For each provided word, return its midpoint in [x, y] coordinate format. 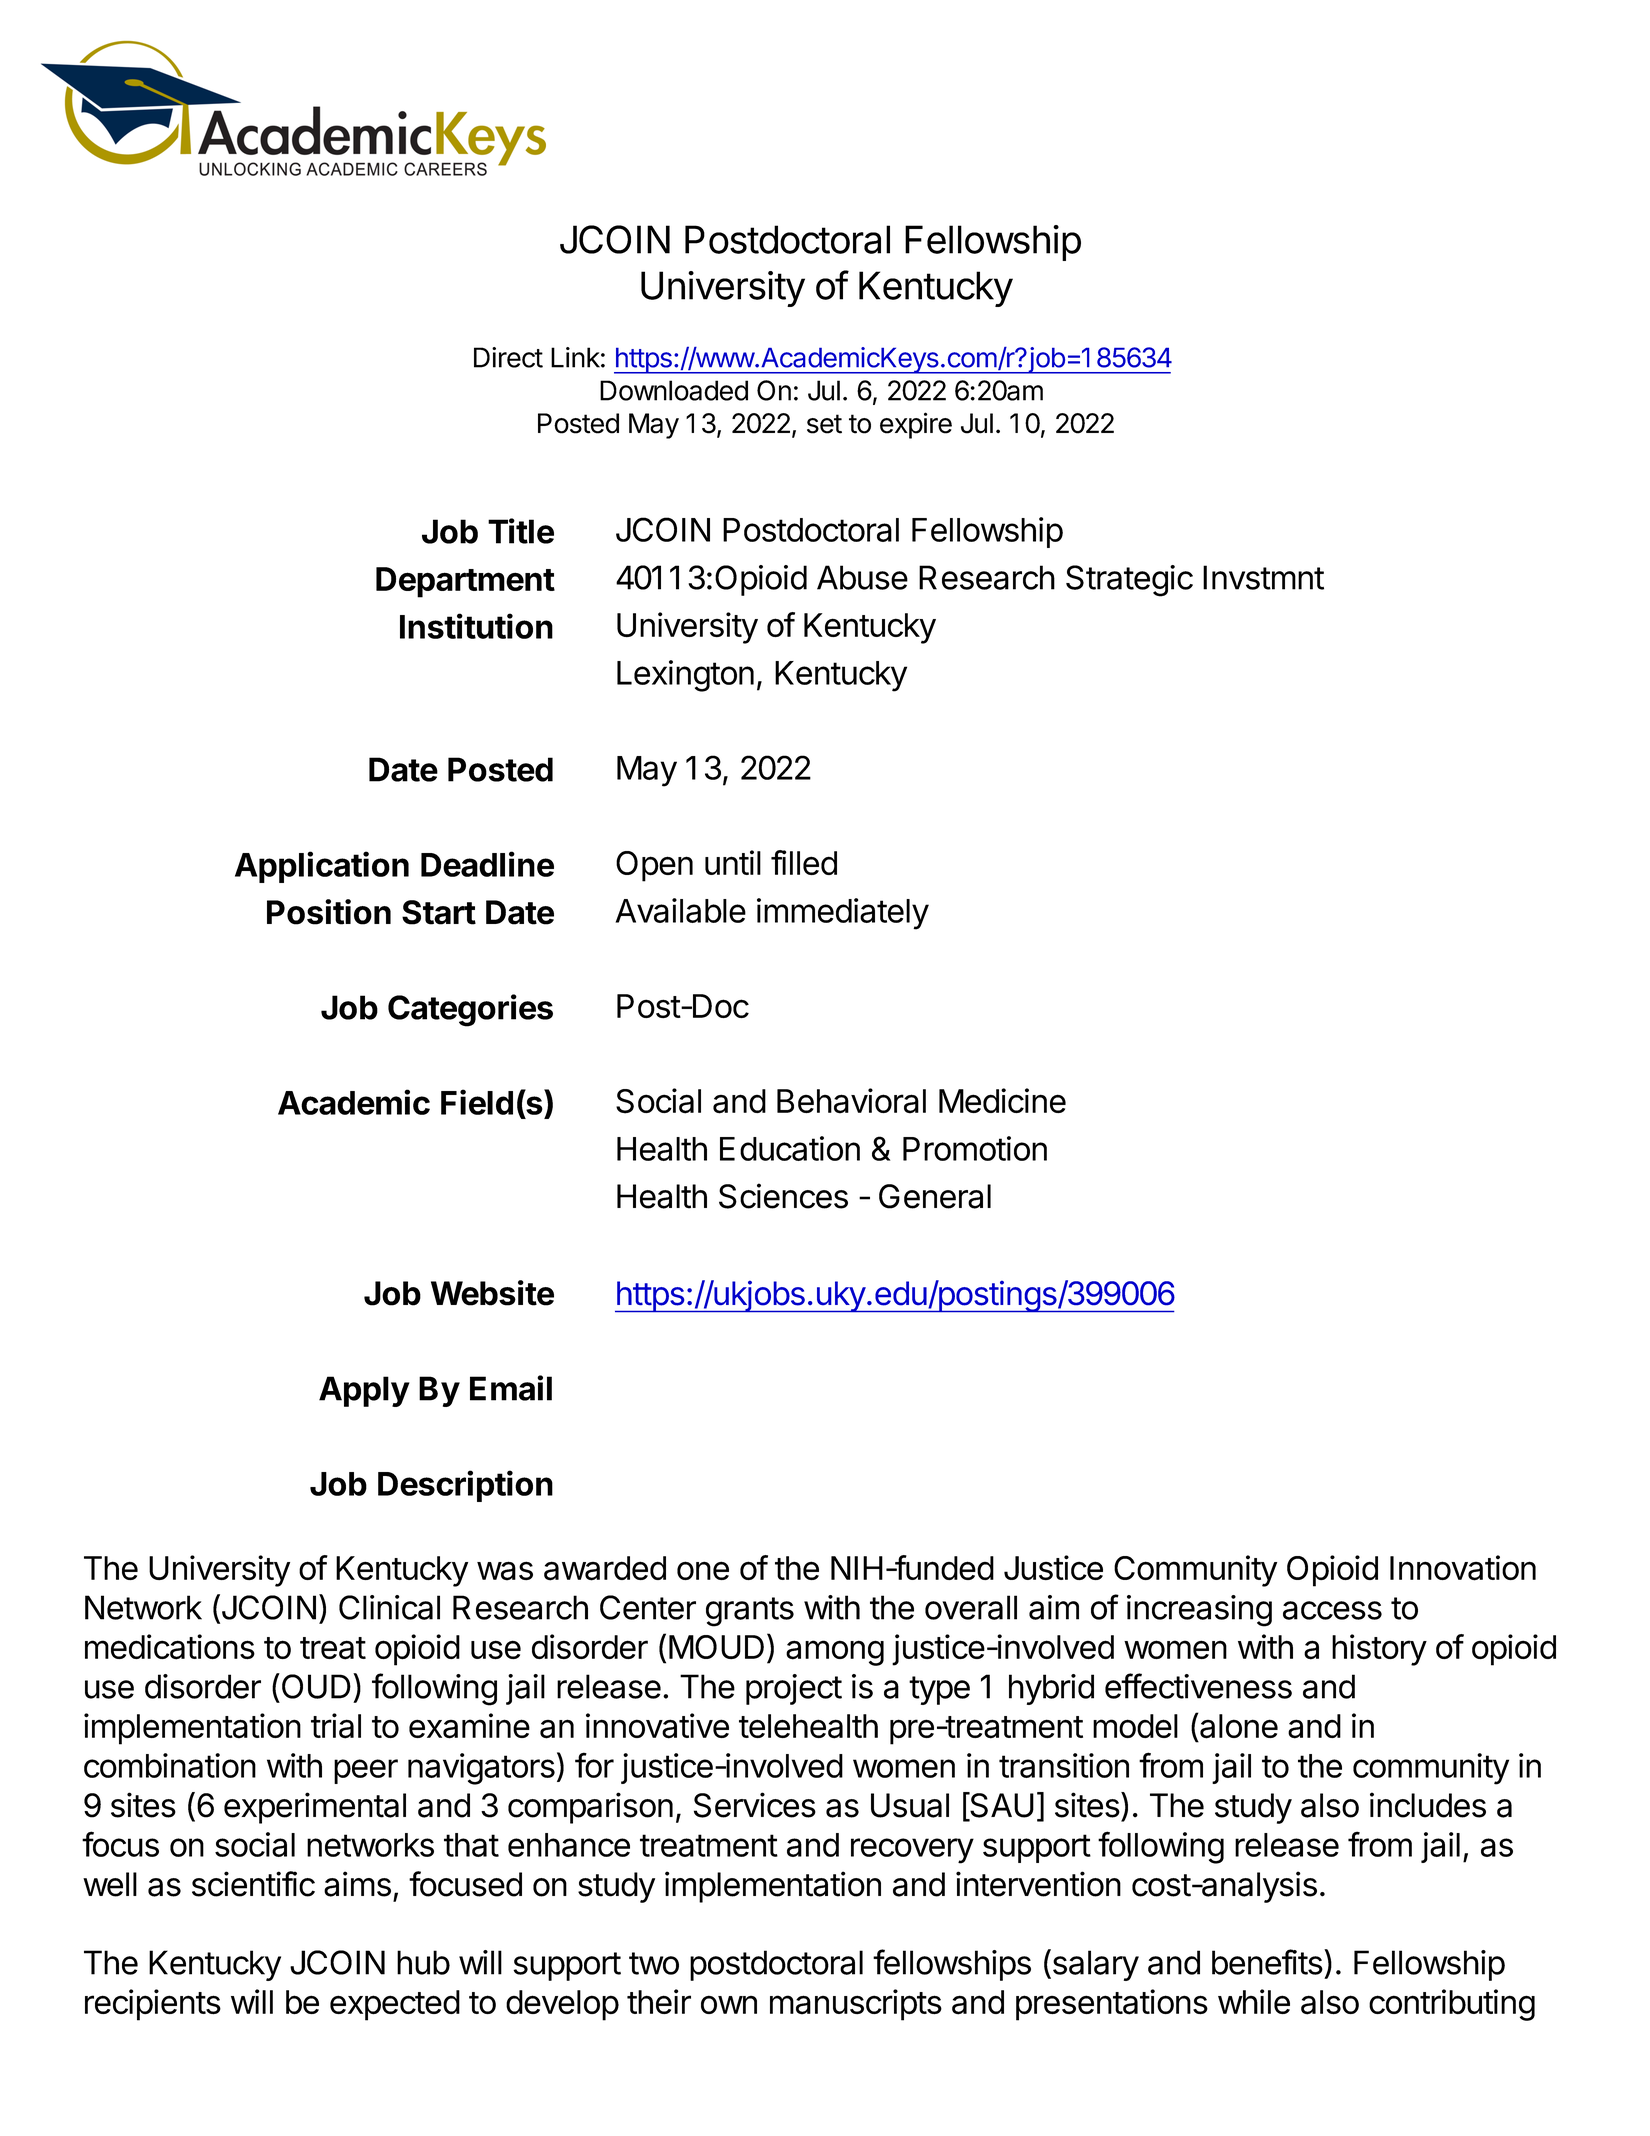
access [1332, 1610]
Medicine [1002, 1100]
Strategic [1129, 581]
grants [750, 1612]
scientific [253, 1884]
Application [322, 867]
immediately [843, 914]
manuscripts [856, 2005]
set [824, 424]
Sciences [783, 1196]
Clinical [389, 1607]
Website [492, 1293]
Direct [508, 357]
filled [804, 862]
